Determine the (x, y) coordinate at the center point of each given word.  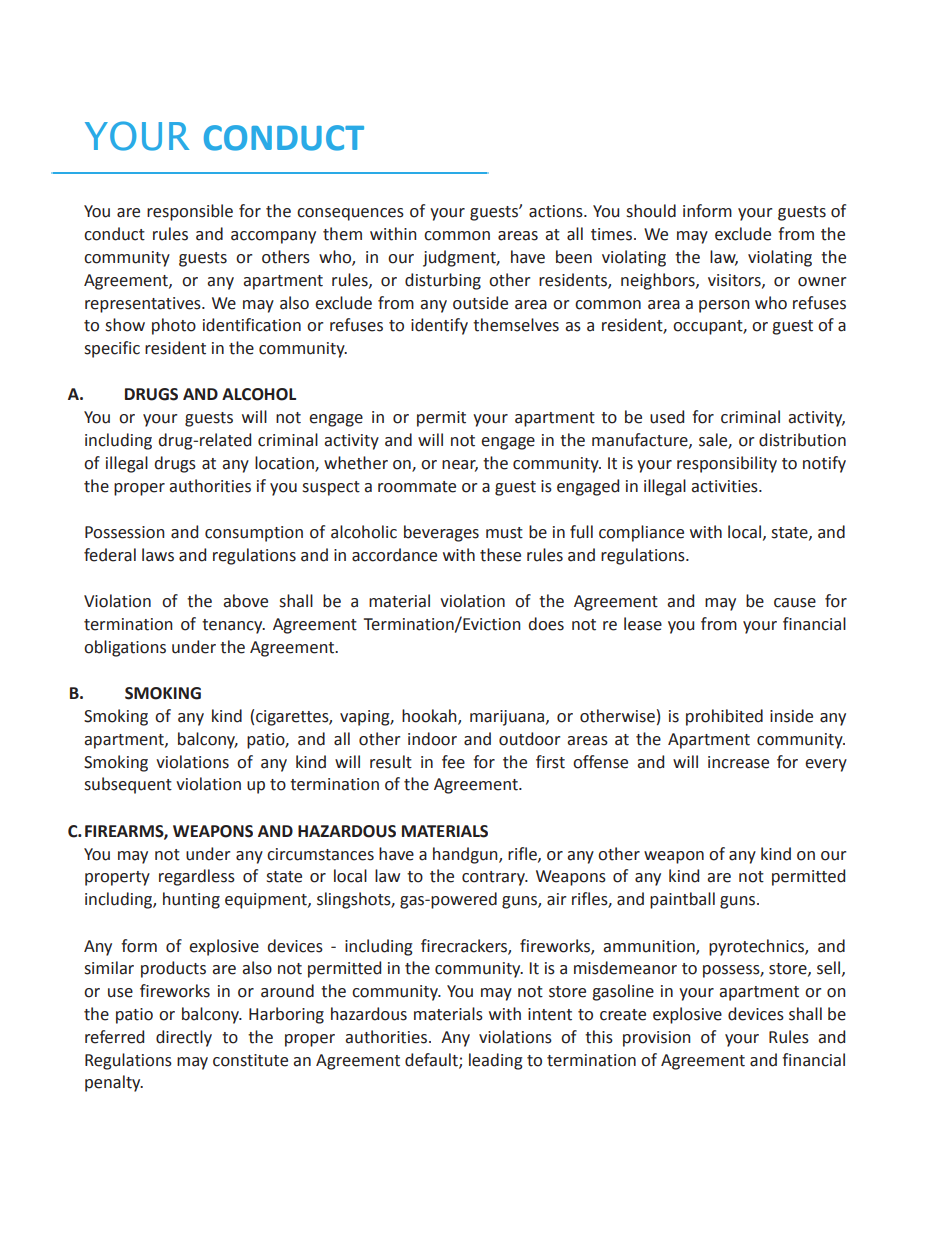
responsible (190, 212)
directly (184, 1038)
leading (496, 1061)
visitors (735, 281)
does (546, 624)
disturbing (443, 281)
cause (795, 603)
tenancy (233, 626)
